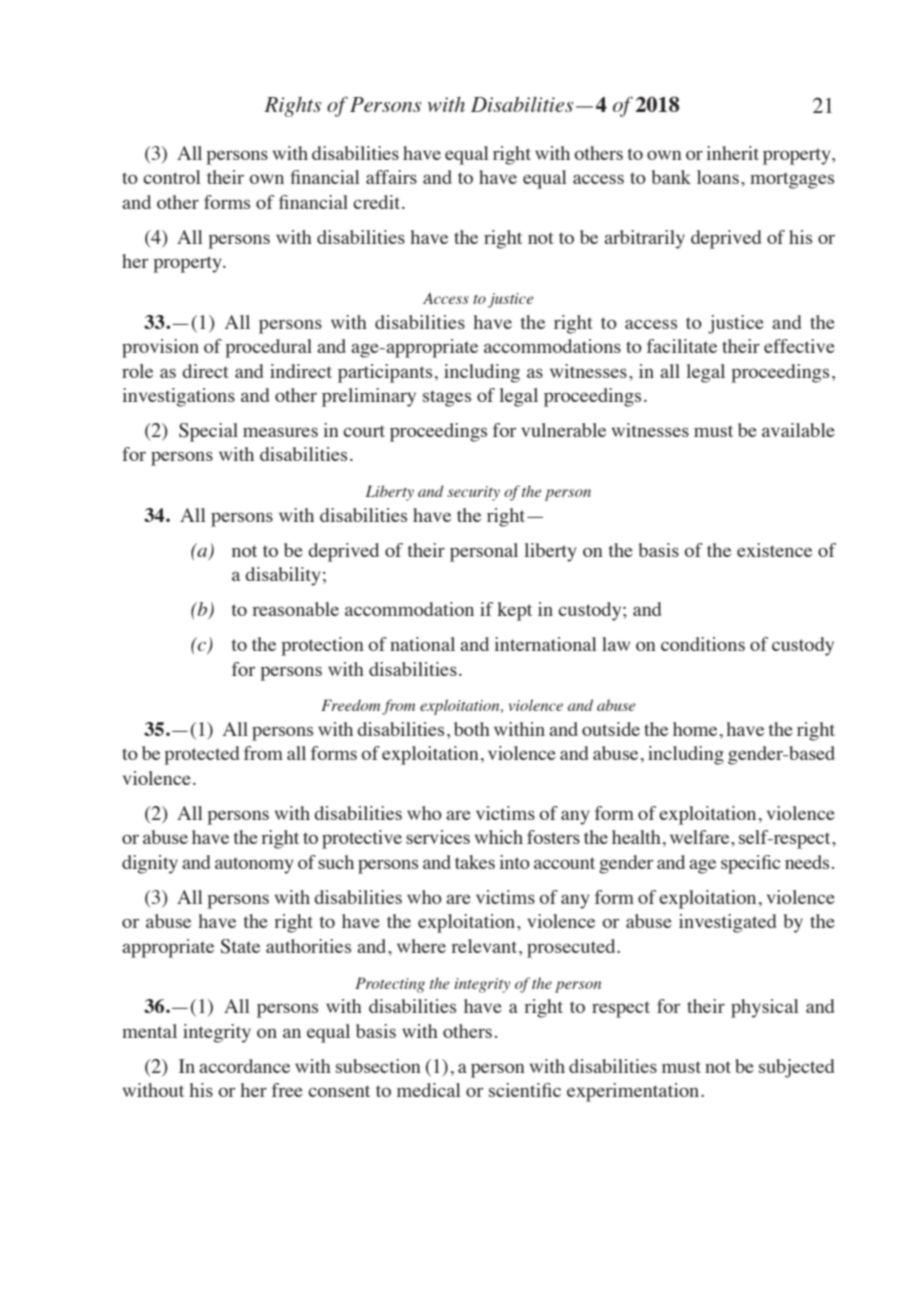 This page has height=1314, width=924. Describe the element at coordinates (429, 1090) in the page. I see `medical` at that location.
